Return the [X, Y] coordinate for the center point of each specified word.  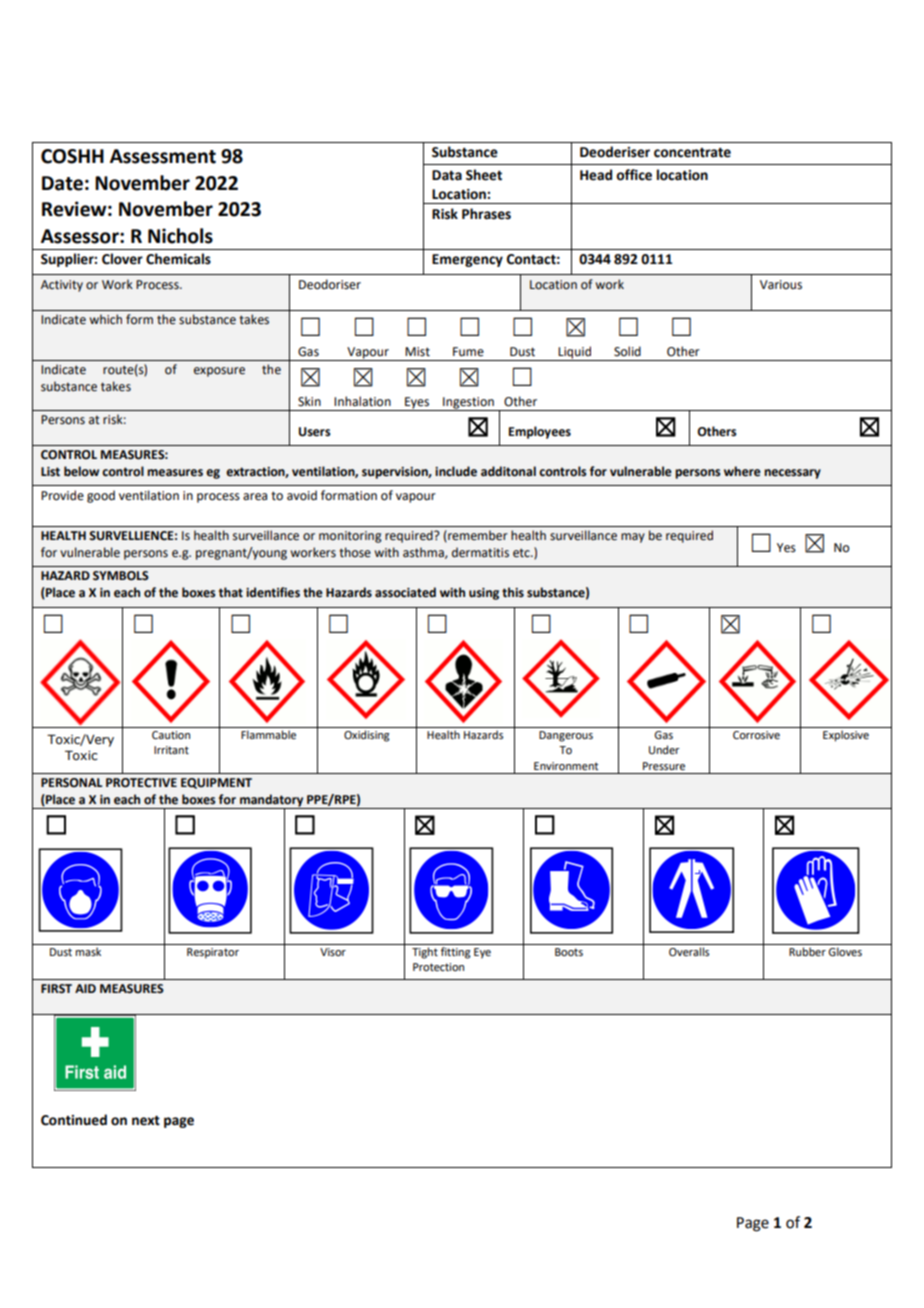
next [146, 1121]
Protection [438, 967]
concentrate [692, 153]
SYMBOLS [121, 576]
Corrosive [756, 735]
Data [447, 175]
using [484, 594]
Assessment [163, 156]
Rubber [807, 951]
